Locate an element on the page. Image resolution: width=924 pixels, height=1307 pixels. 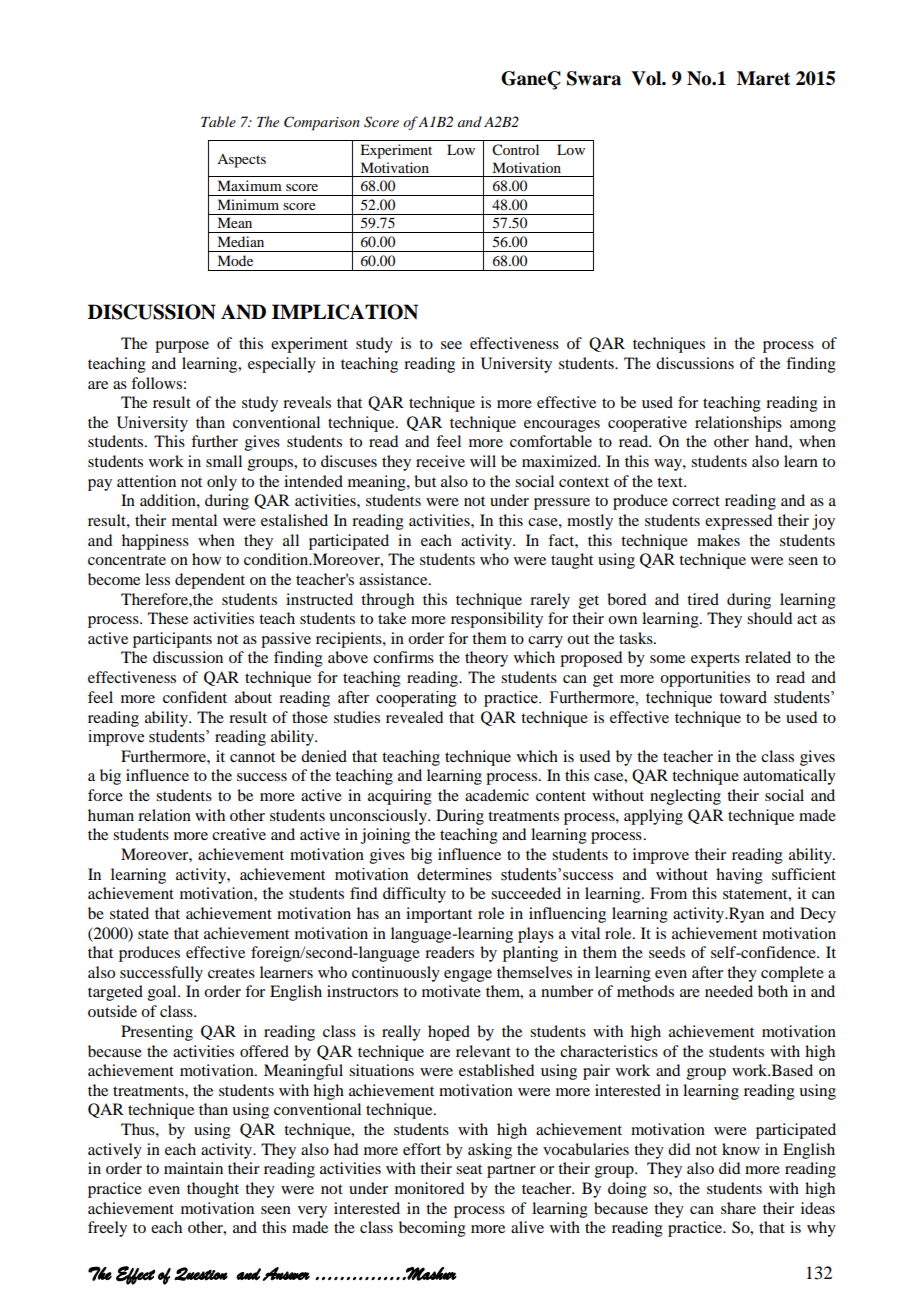
among is located at coordinates (813, 426).
